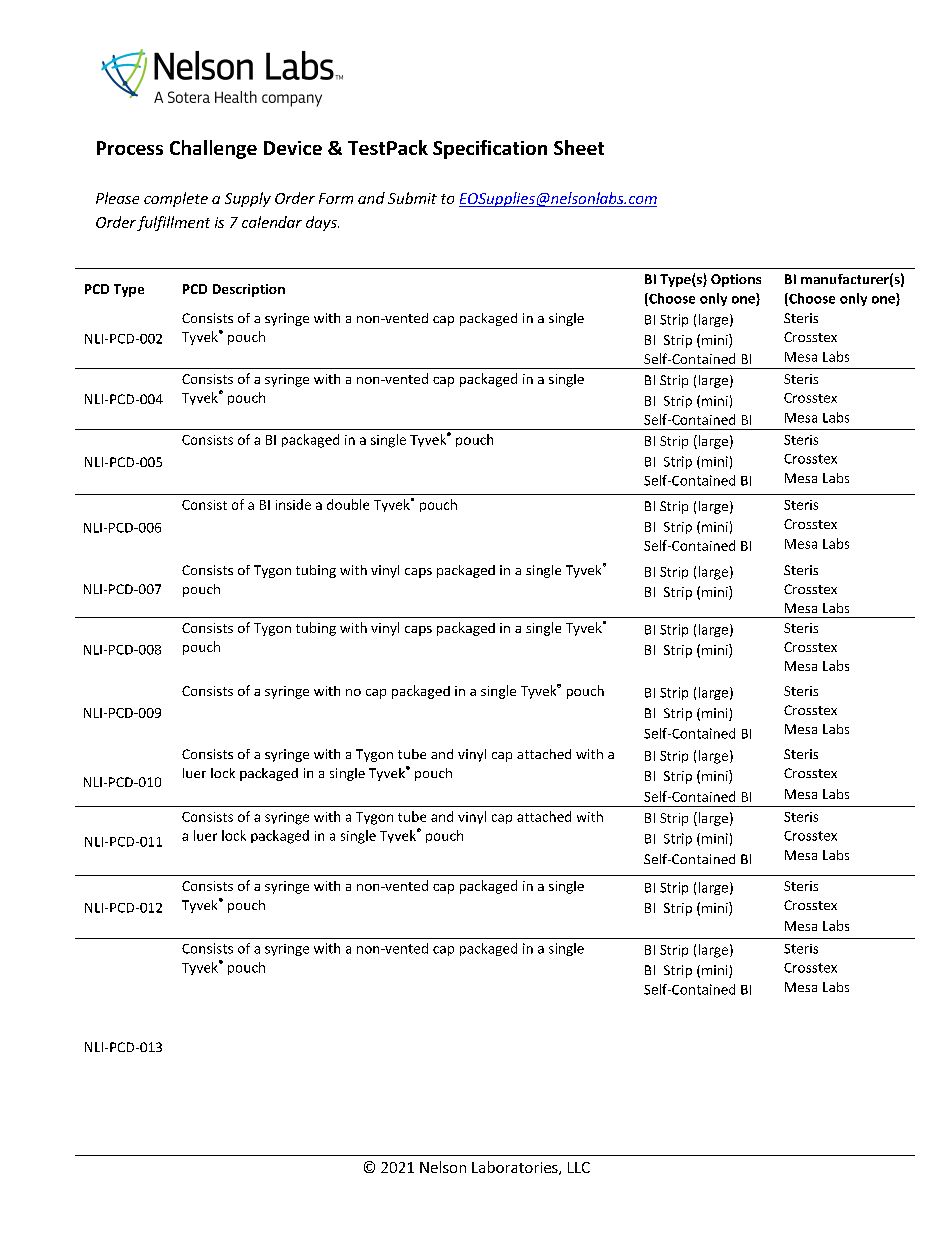  I want to click on Options, so click(736, 280).
